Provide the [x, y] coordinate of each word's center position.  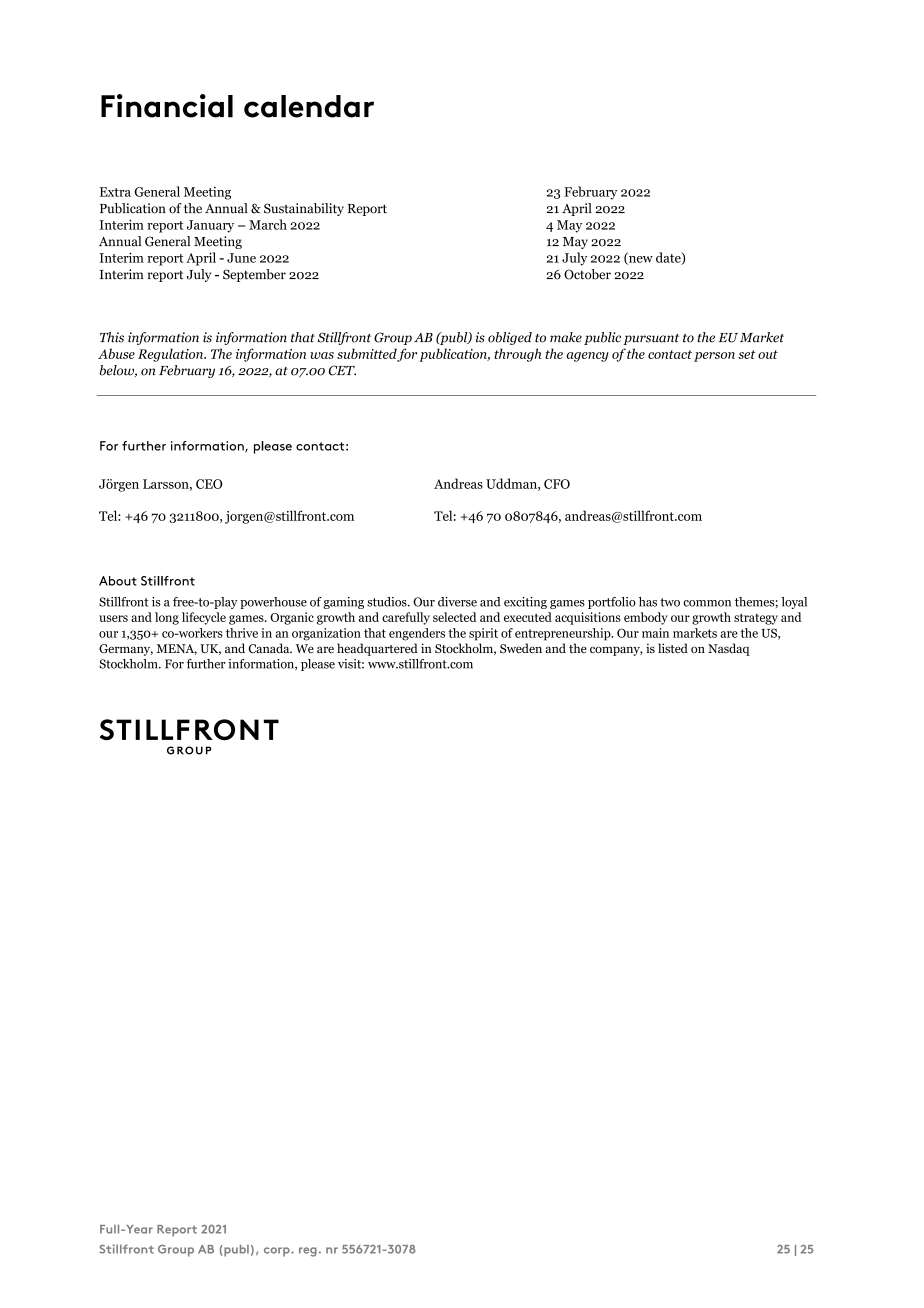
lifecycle [204, 618]
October [587, 274]
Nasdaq [729, 649]
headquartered [377, 649]
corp [278, 1252]
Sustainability [304, 209]
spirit [483, 634]
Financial [167, 106]
